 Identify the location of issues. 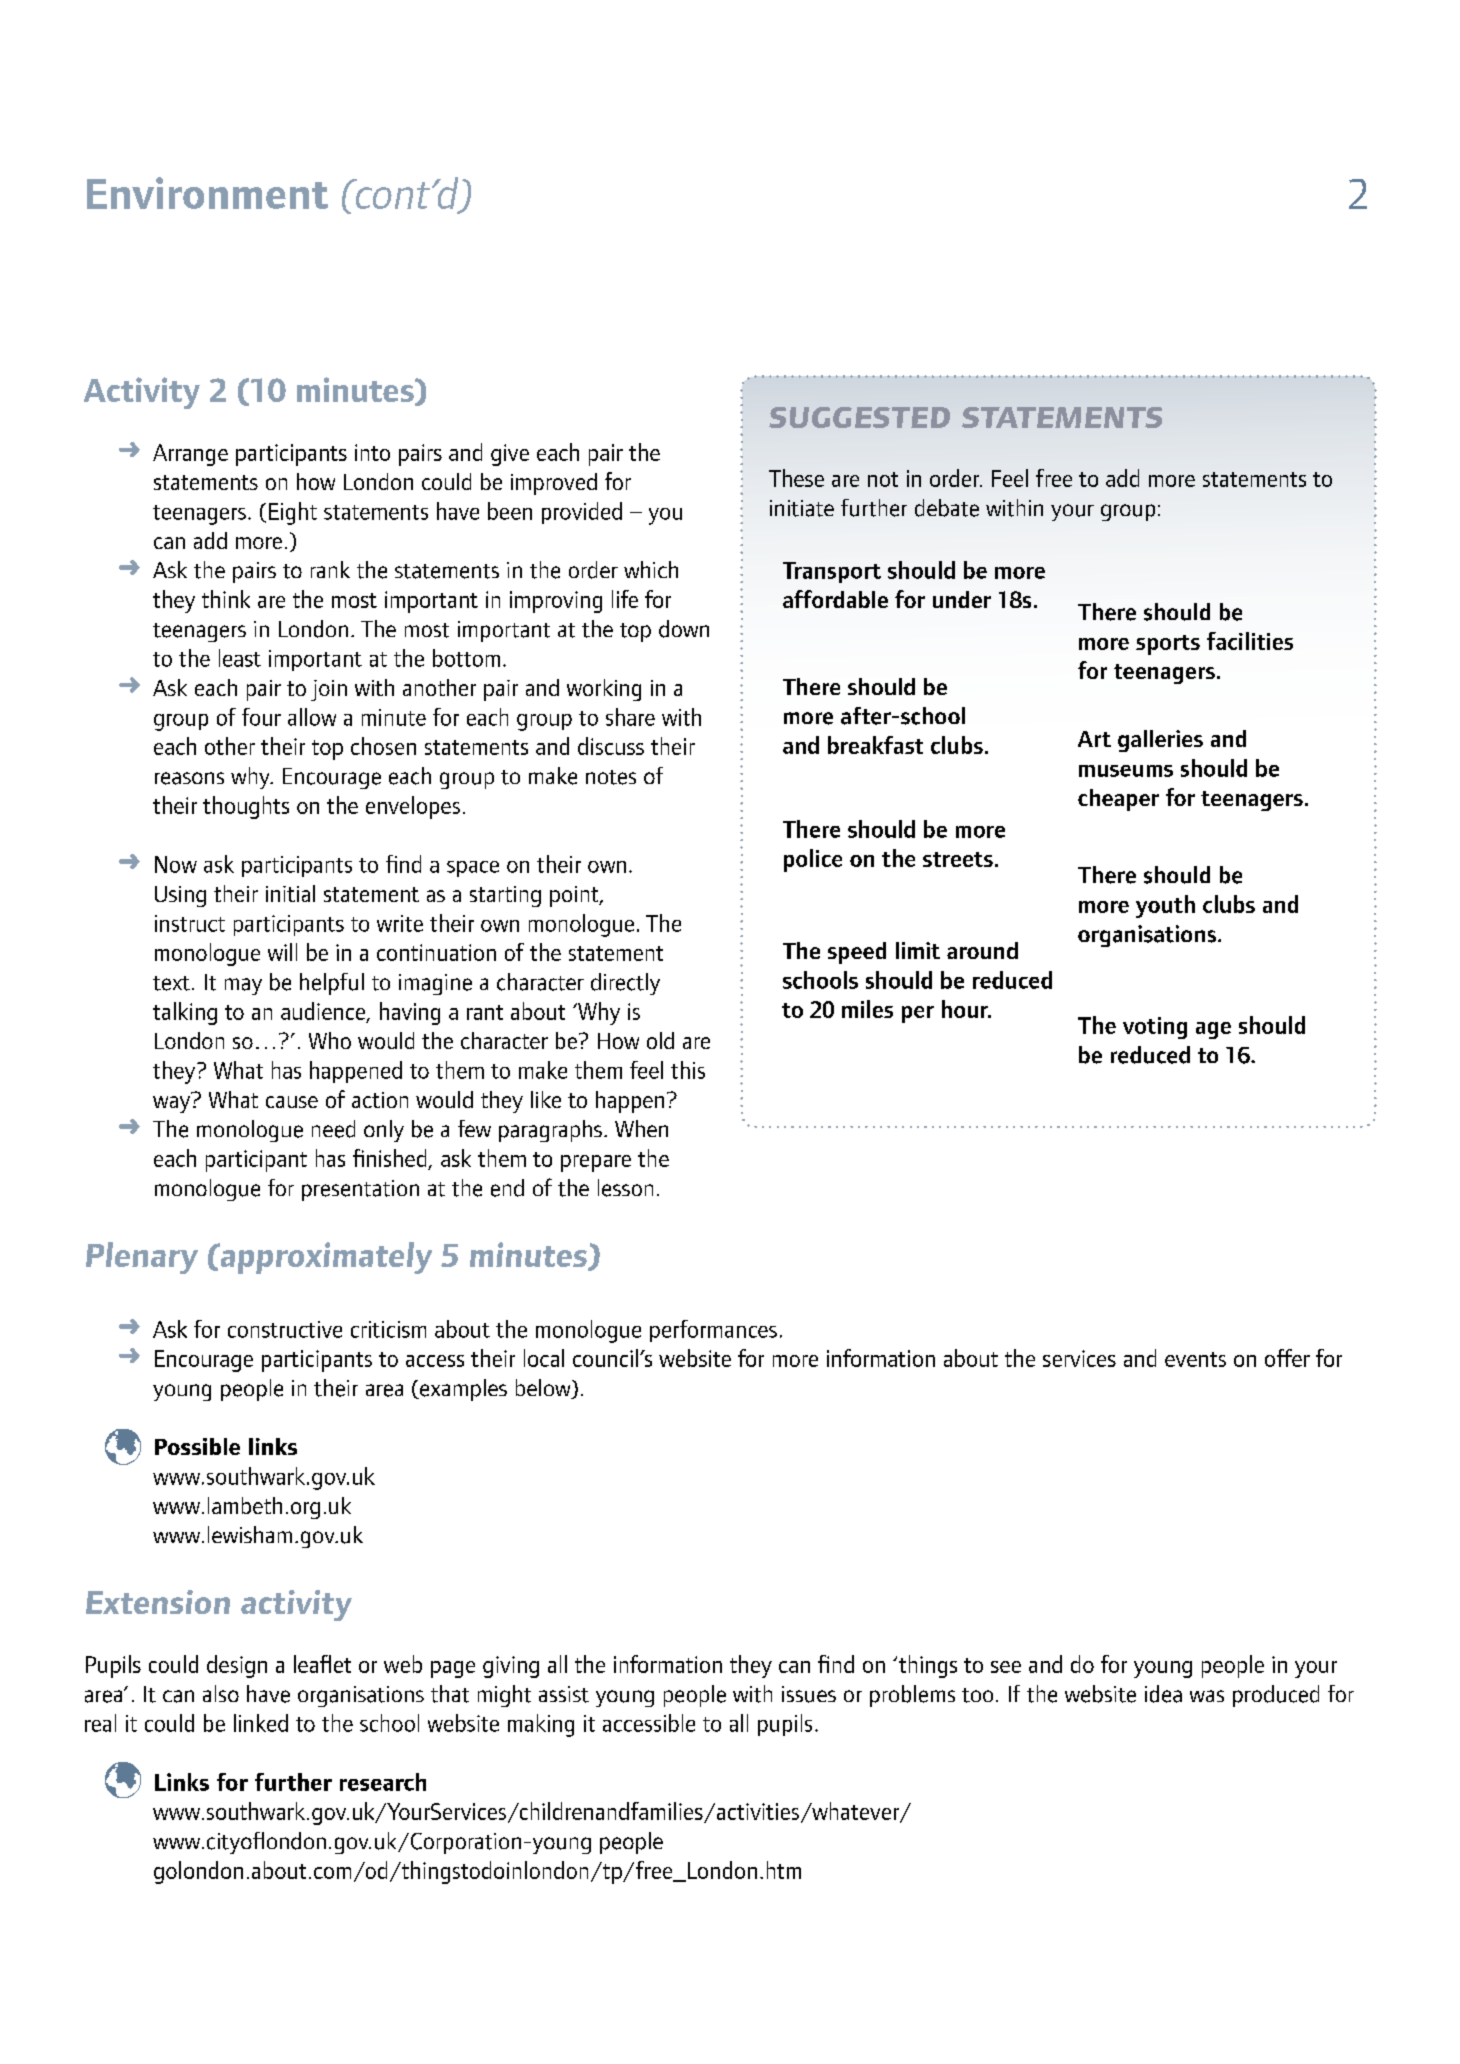
(809, 1694).
